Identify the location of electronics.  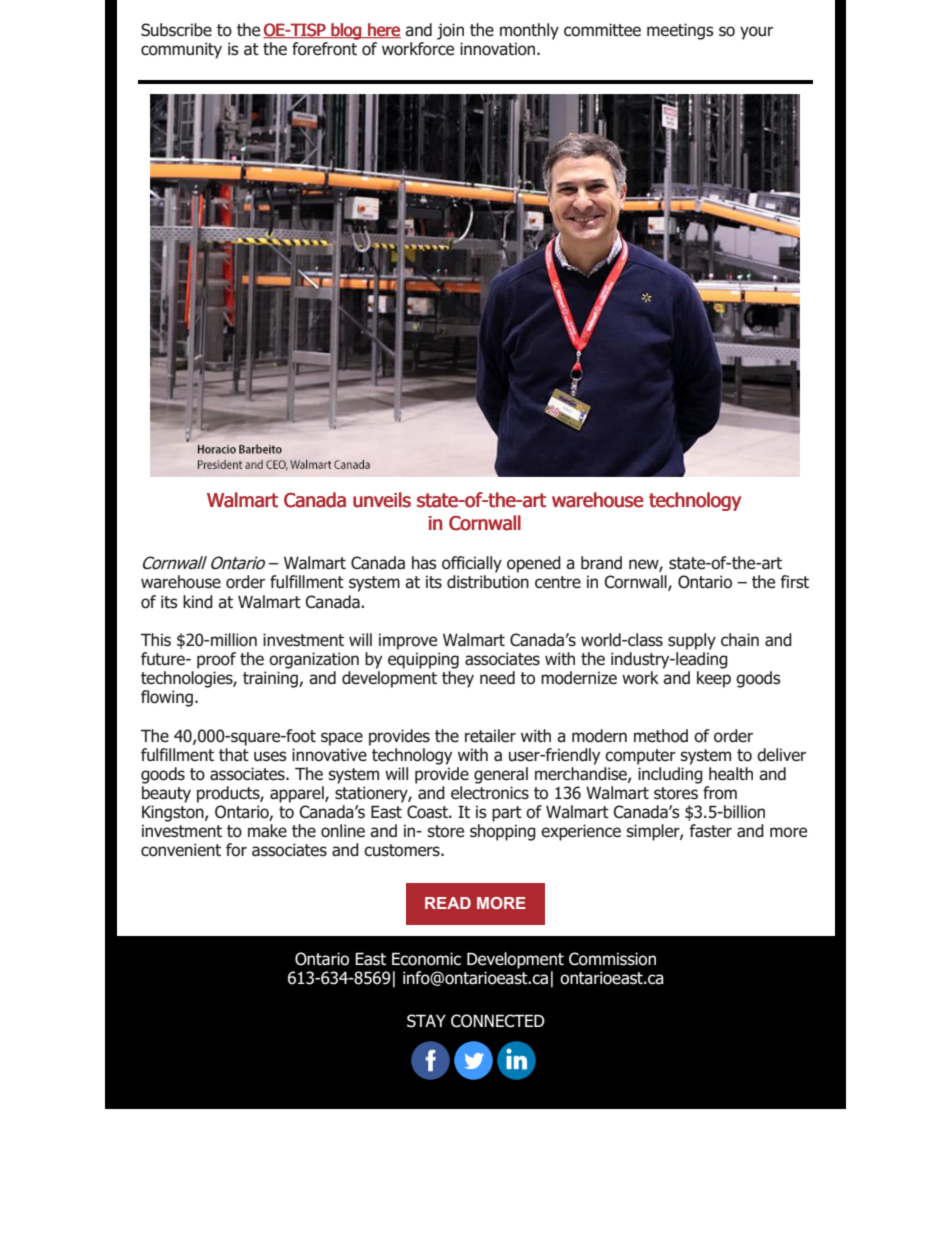
(490, 793).
